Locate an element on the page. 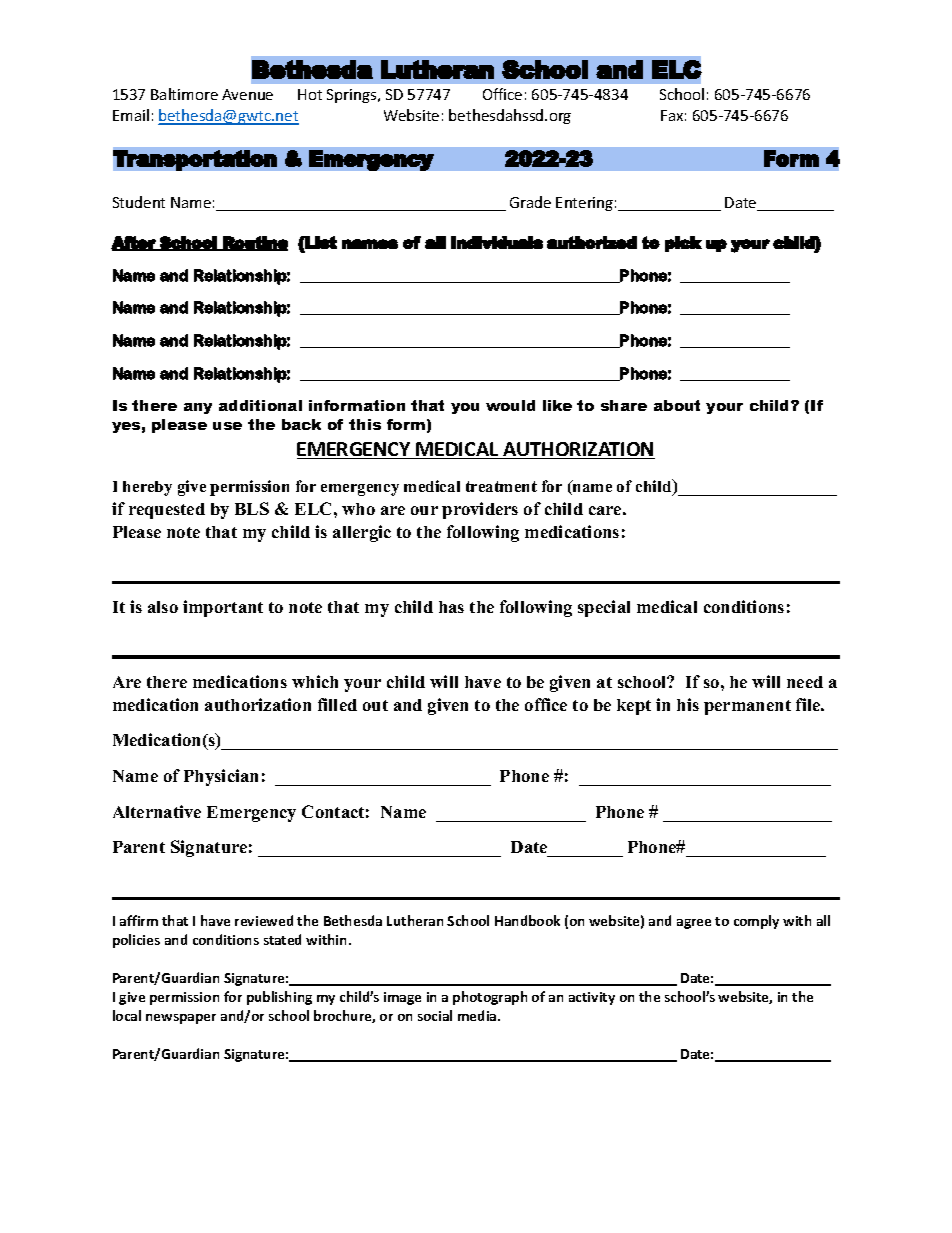  newspaper is located at coordinates (181, 1019).
